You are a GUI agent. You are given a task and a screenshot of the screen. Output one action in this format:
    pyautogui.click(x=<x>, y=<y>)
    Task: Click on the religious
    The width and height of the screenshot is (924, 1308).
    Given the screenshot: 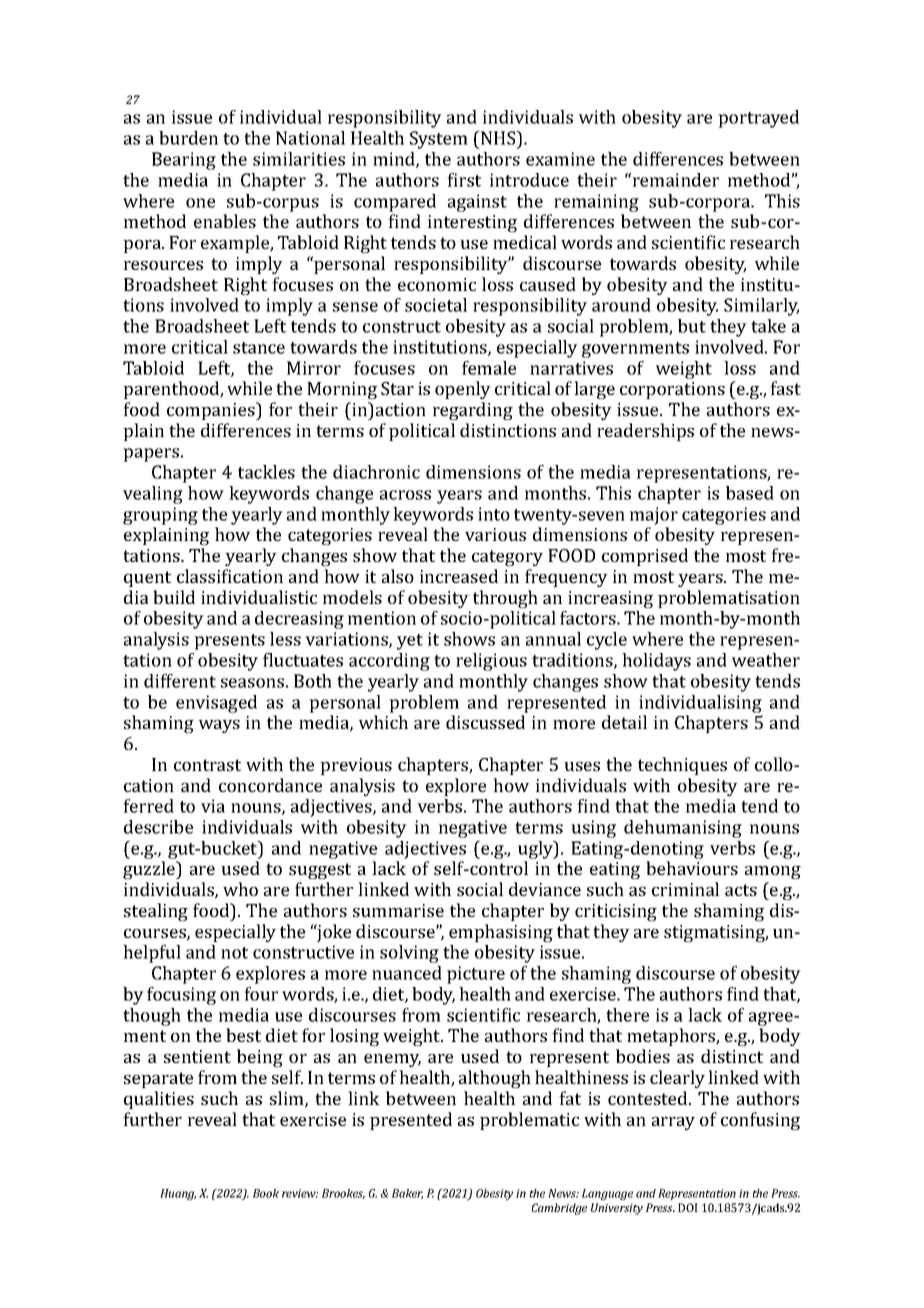 What is the action you would take?
    pyautogui.click(x=491, y=662)
